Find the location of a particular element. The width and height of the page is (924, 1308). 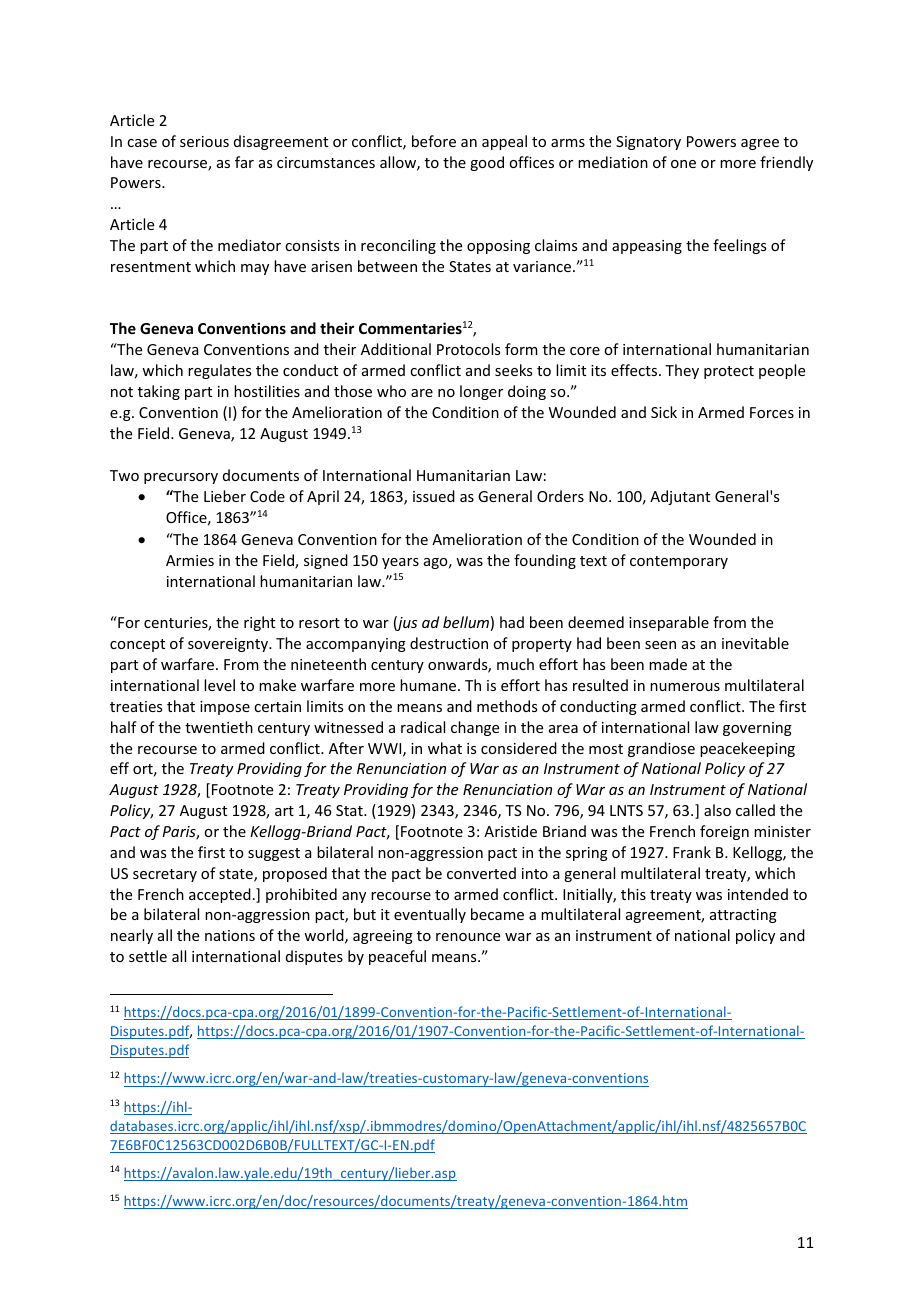

numerous is located at coordinates (685, 687).
